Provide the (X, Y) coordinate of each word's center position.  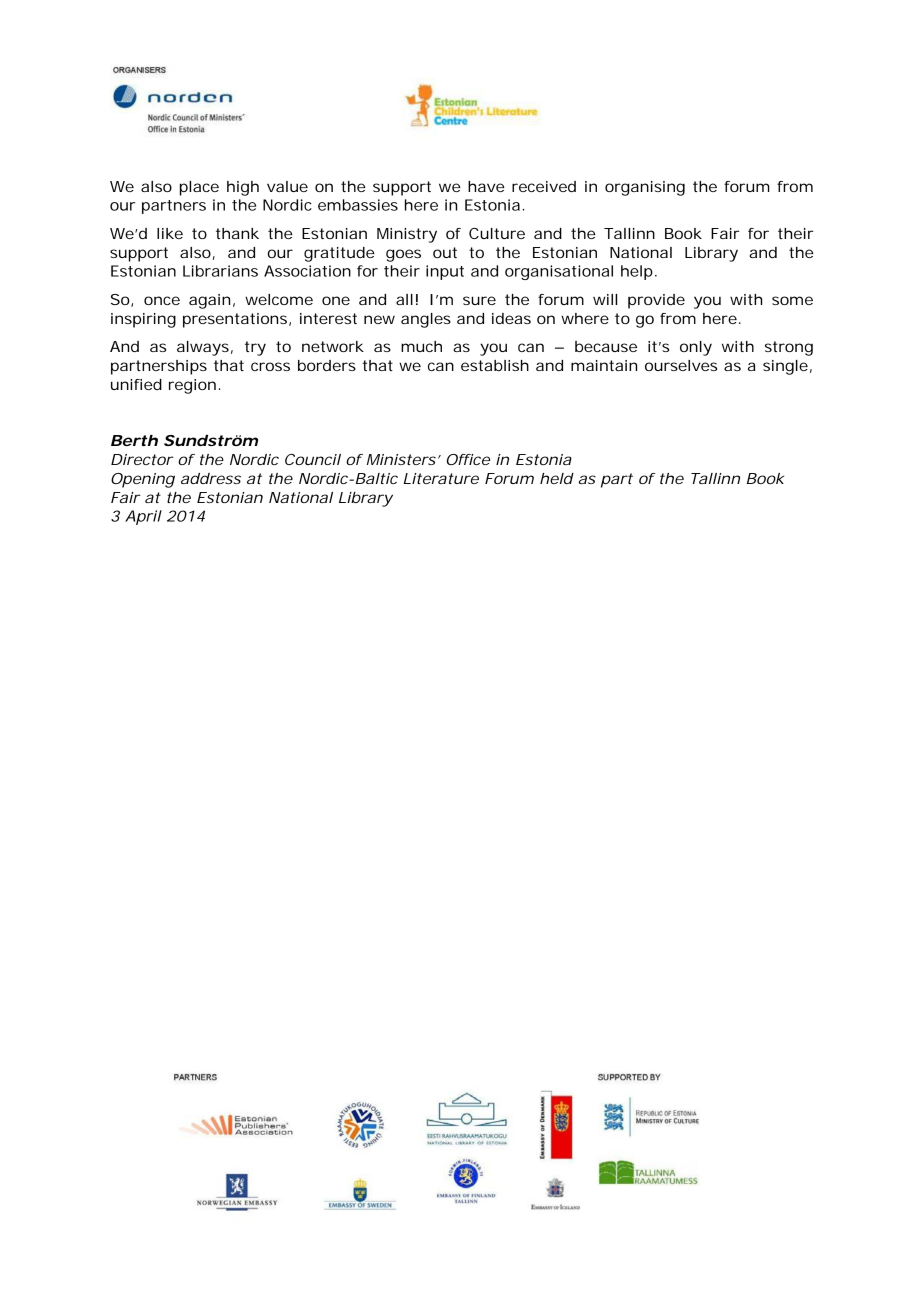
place (199, 188)
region (192, 386)
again (209, 301)
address (211, 478)
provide (656, 301)
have (486, 186)
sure (479, 300)
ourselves (681, 365)
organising (645, 188)
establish (495, 365)
